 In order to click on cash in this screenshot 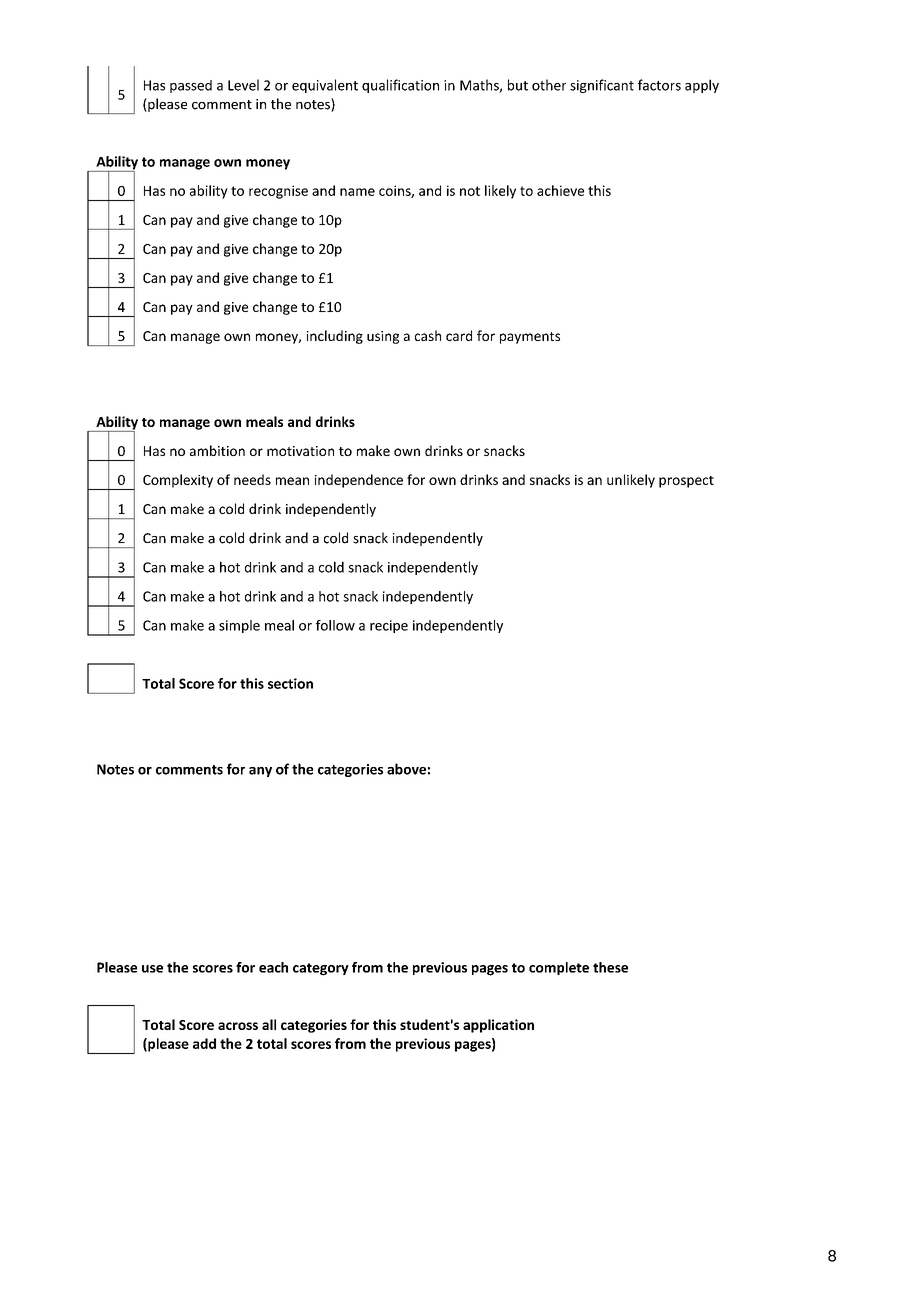, I will do `click(428, 335)`.
